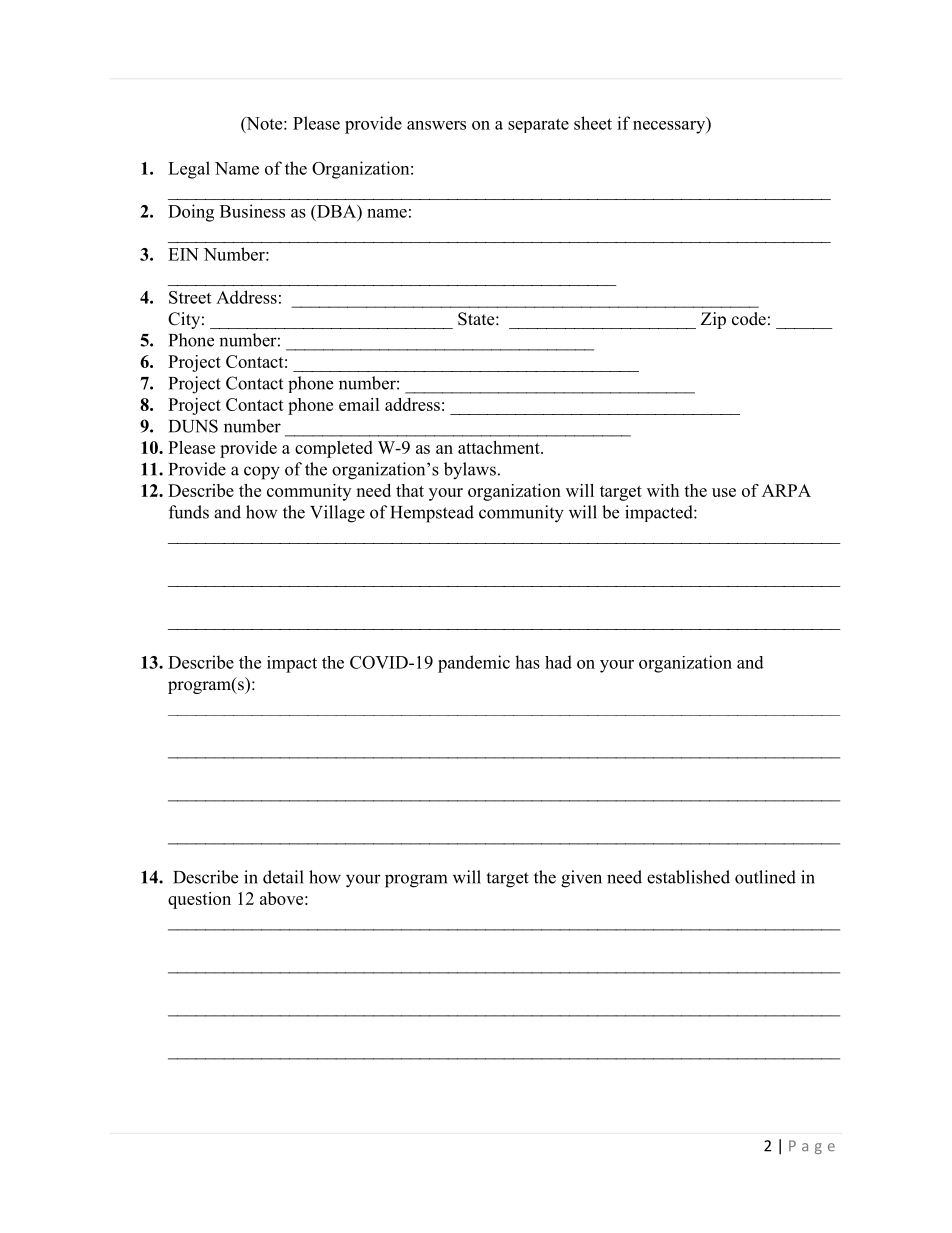 This page has height=1233, width=952. What do you see at coordinates (199, 900) in the page?
I see `question` at bounding box center [199, 900].
